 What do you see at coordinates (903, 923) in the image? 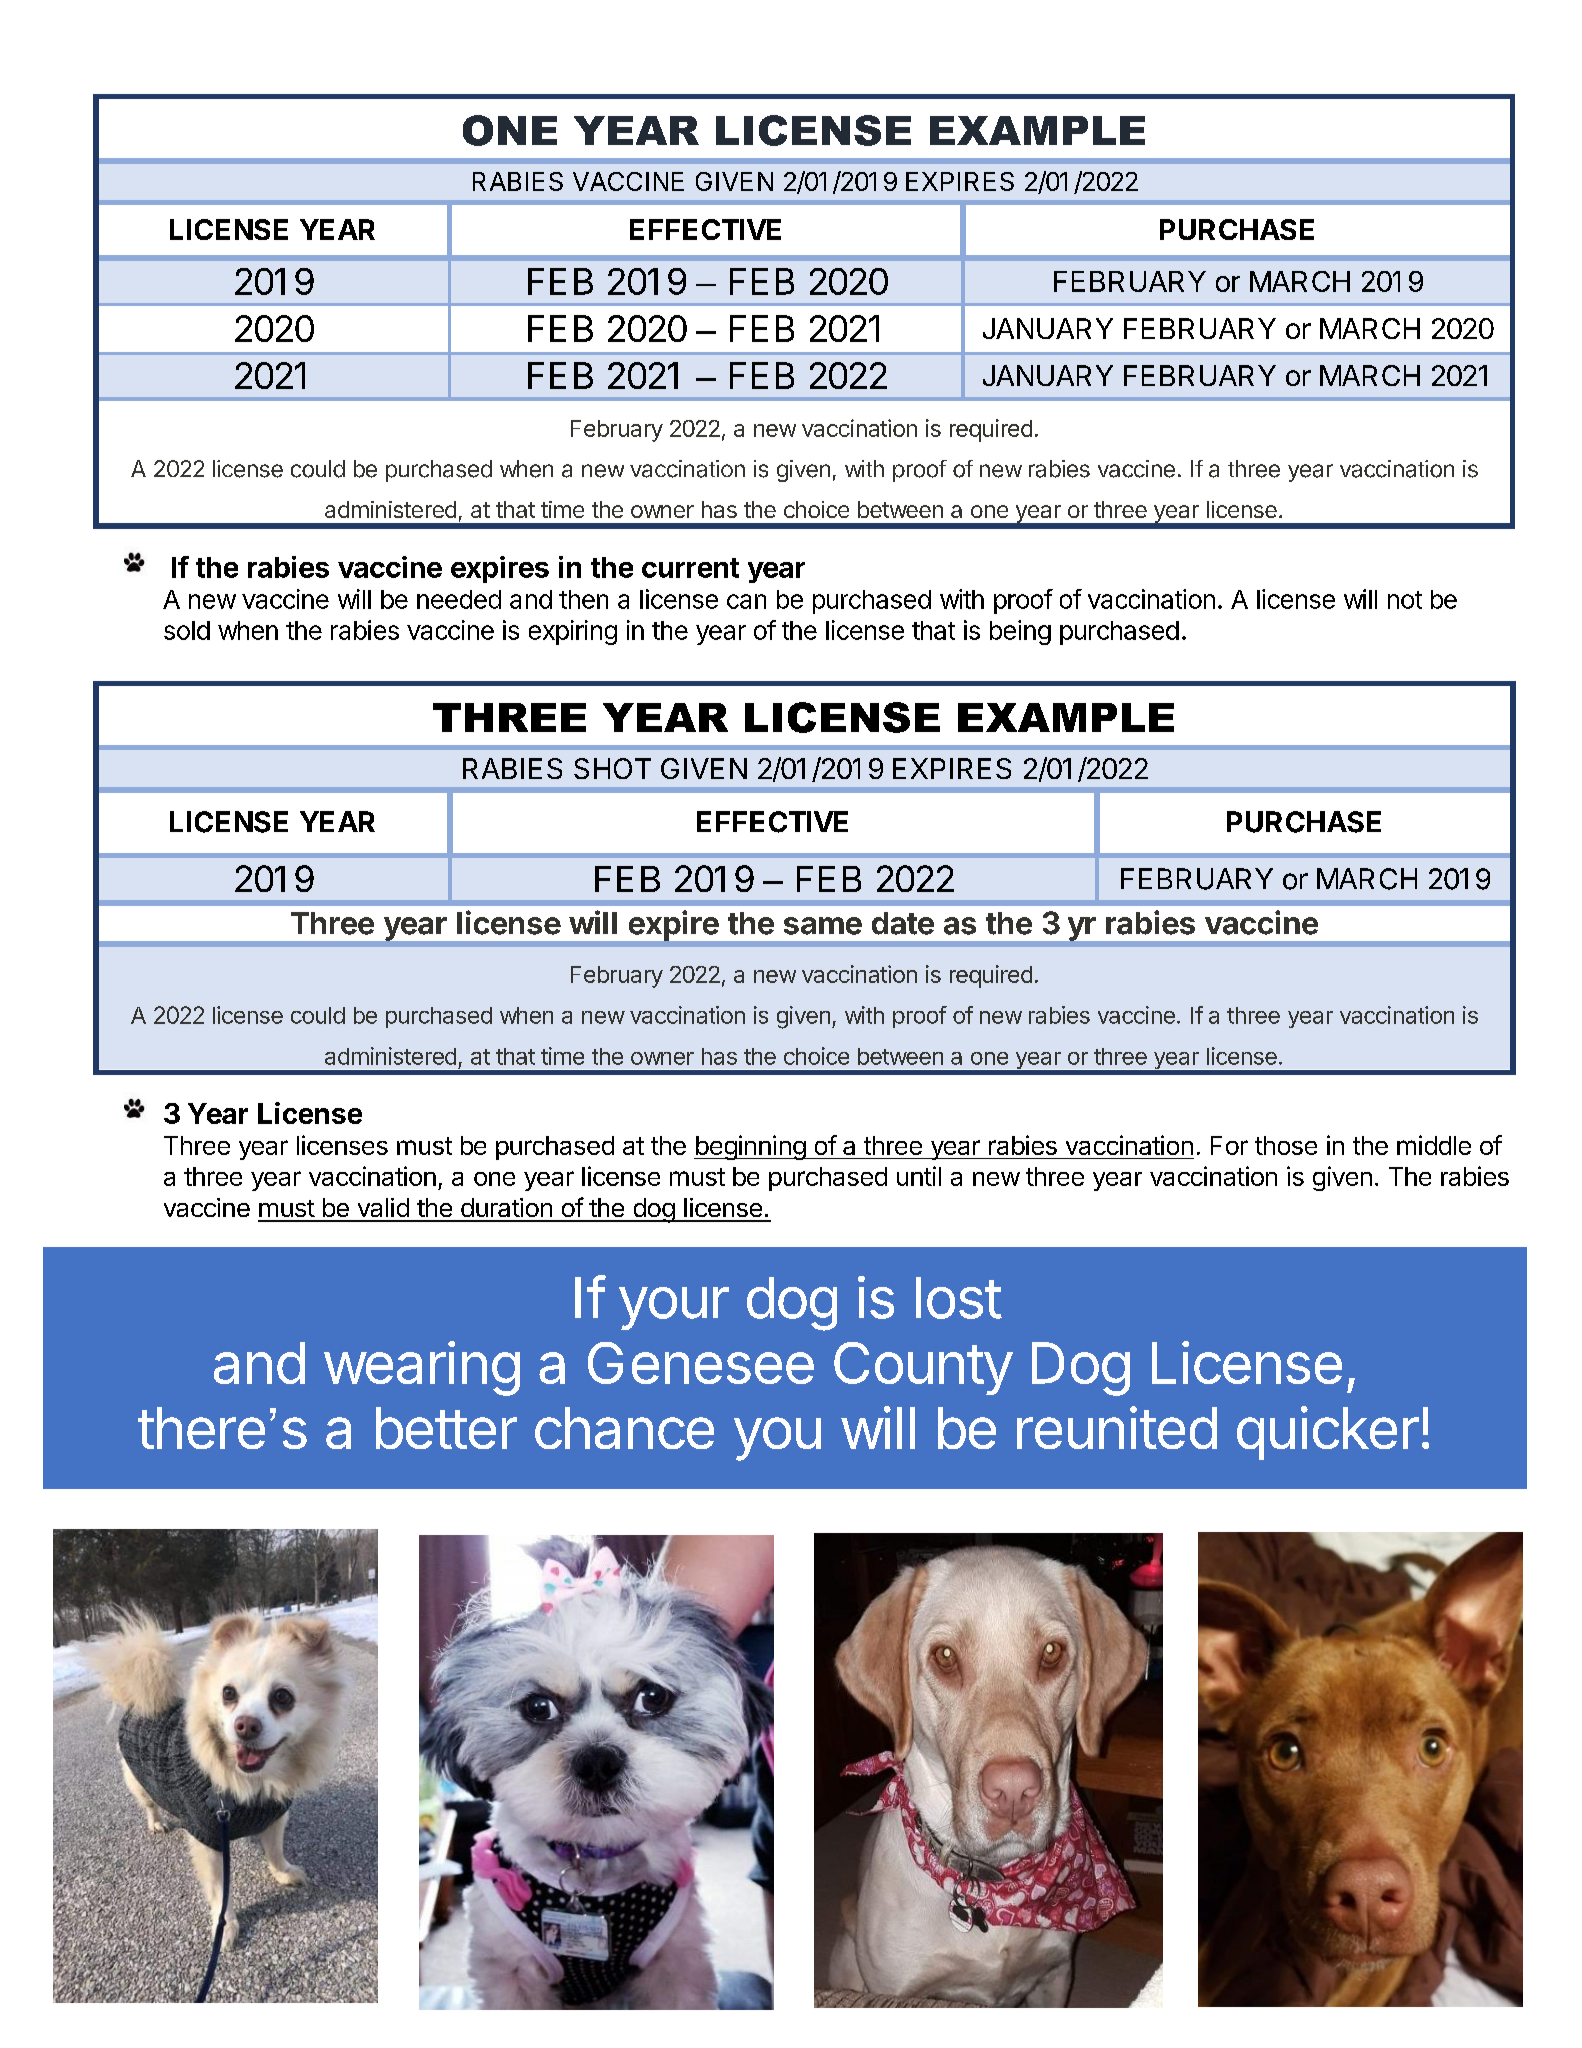
I see `date` at bounding box center [903, 923].
